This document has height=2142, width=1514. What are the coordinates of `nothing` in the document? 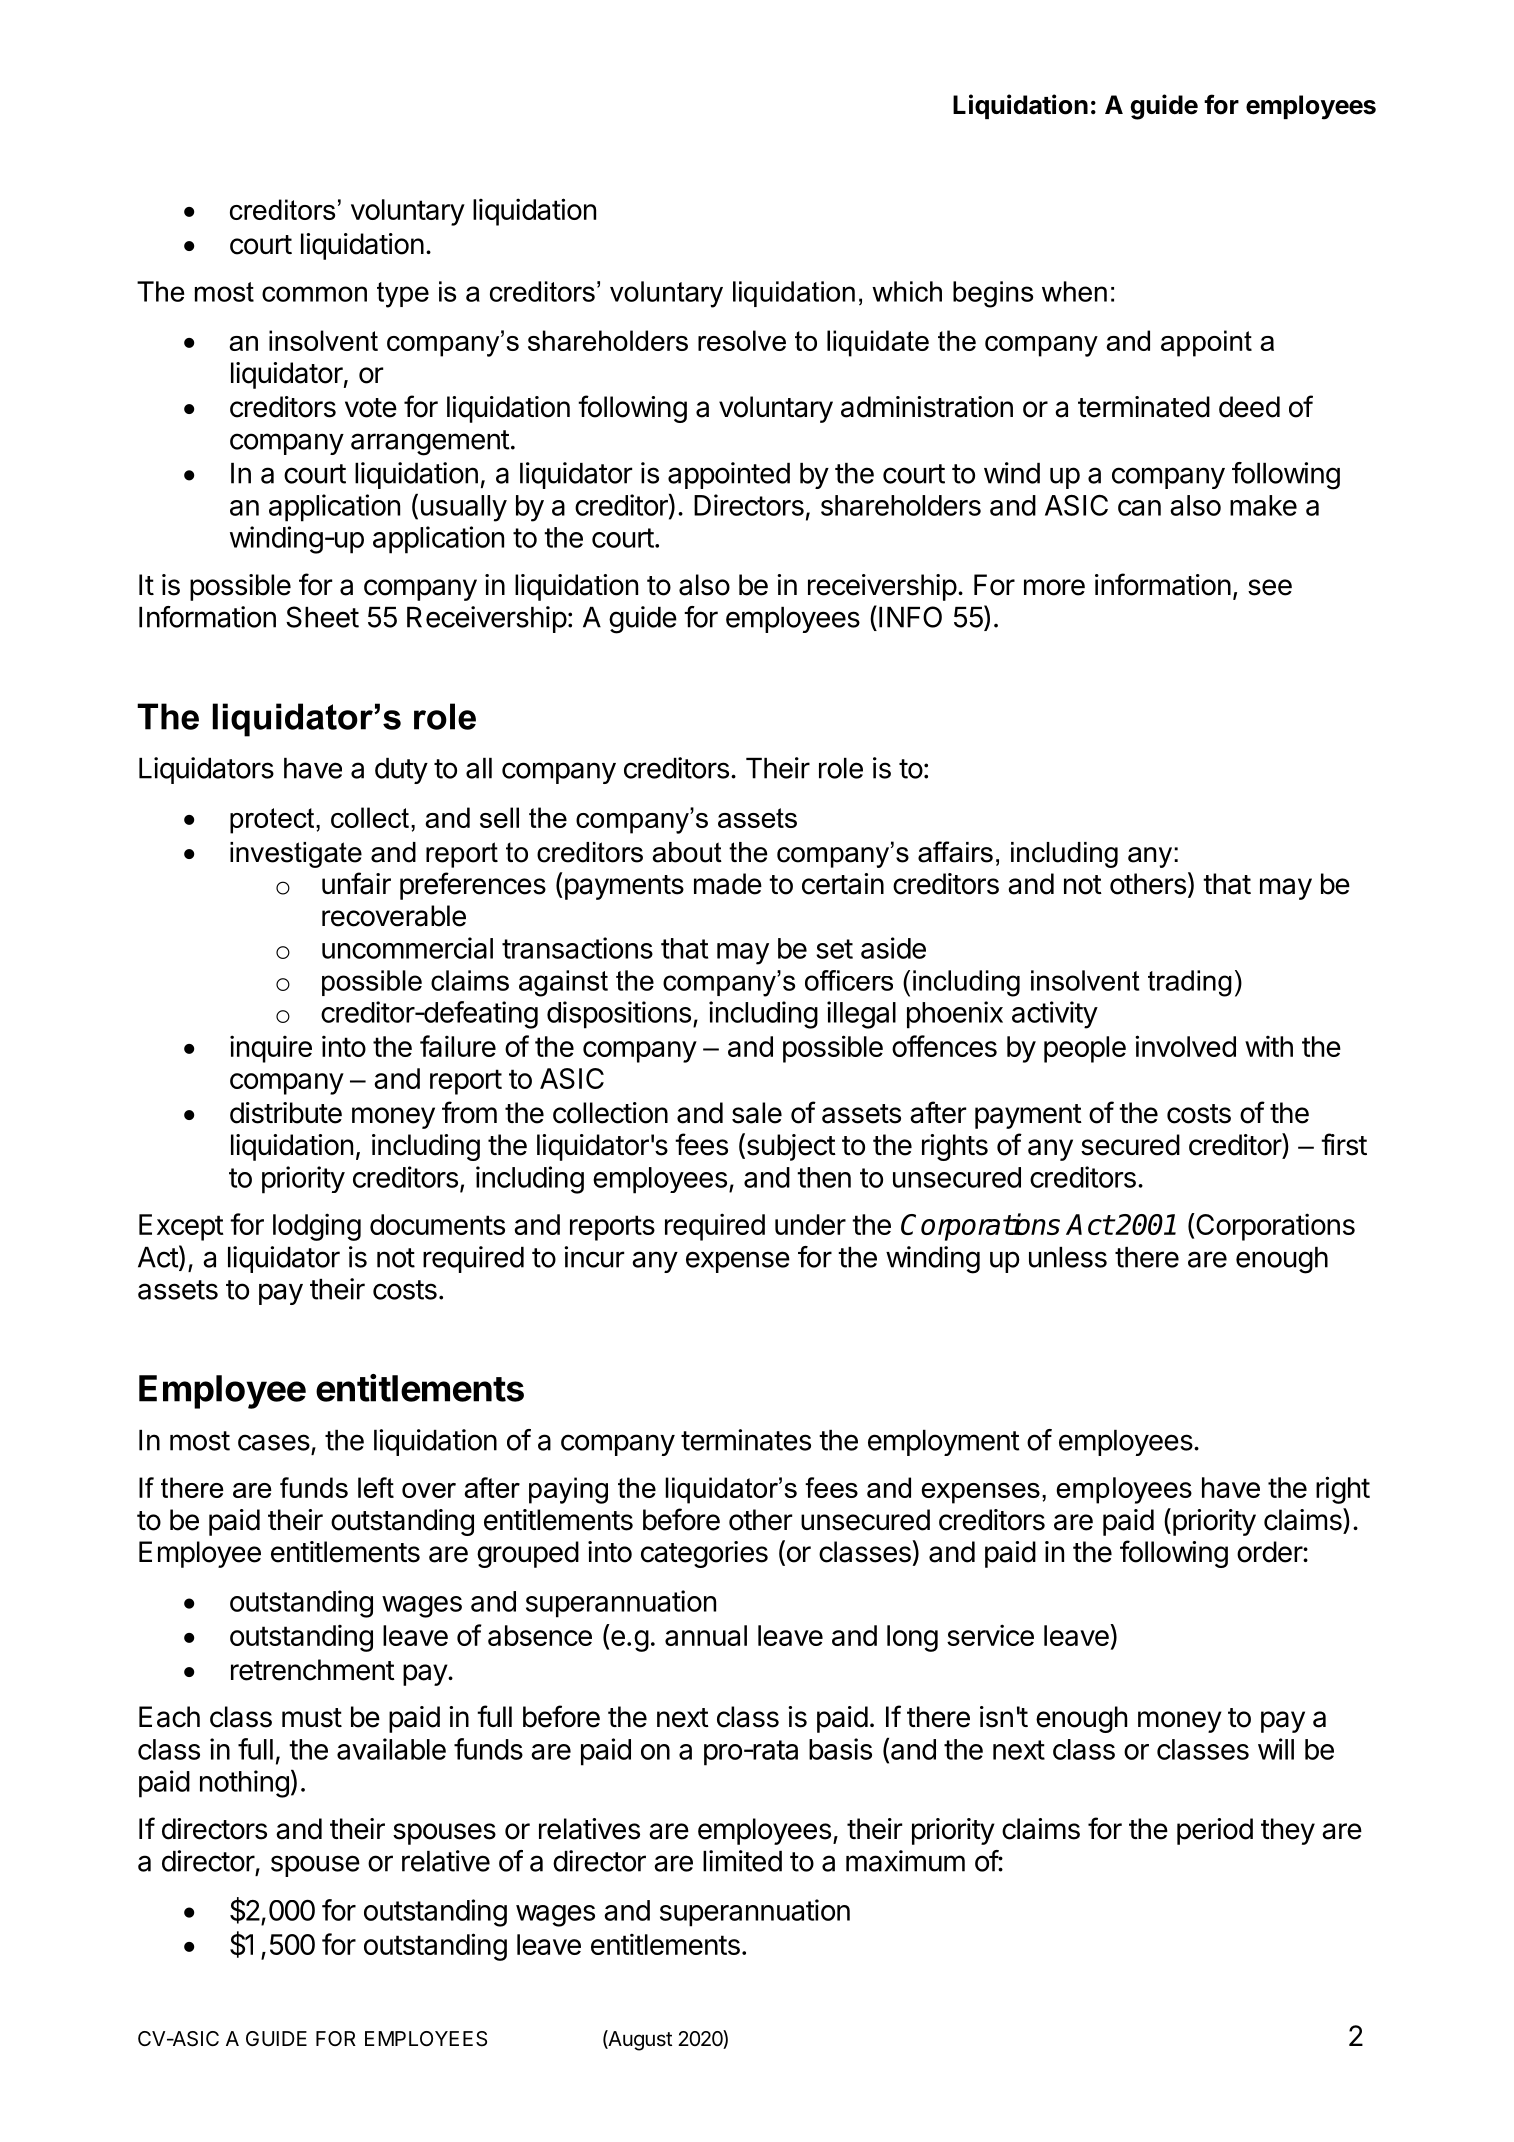 It's located at (244, 1784).
